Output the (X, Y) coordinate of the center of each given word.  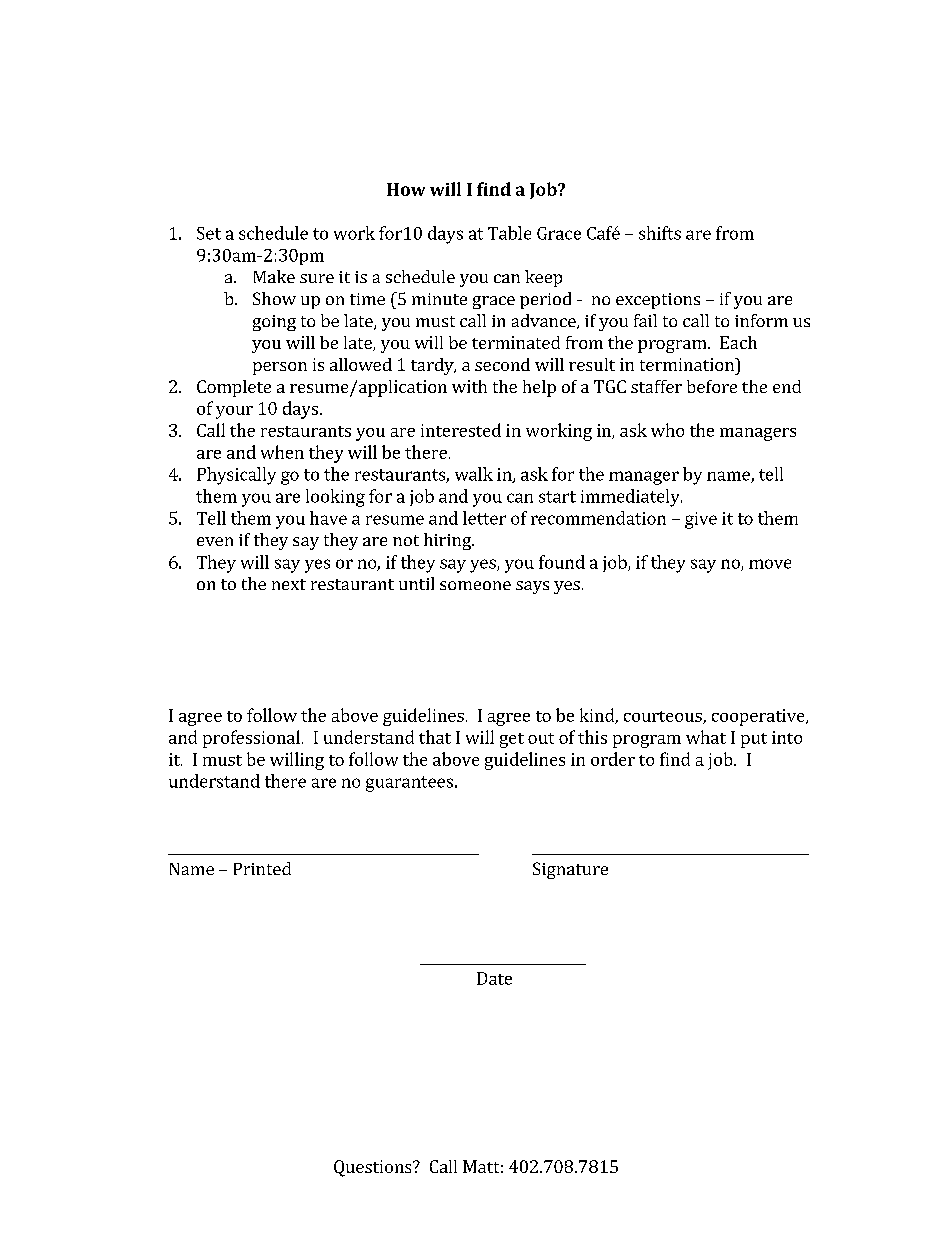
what (706, 737)
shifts (660, 233)
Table (509, 233)
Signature (570, 870)
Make (274, 276)
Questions (374, 1168)
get (512, 740)
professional (251, 739)
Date (494, 978)
